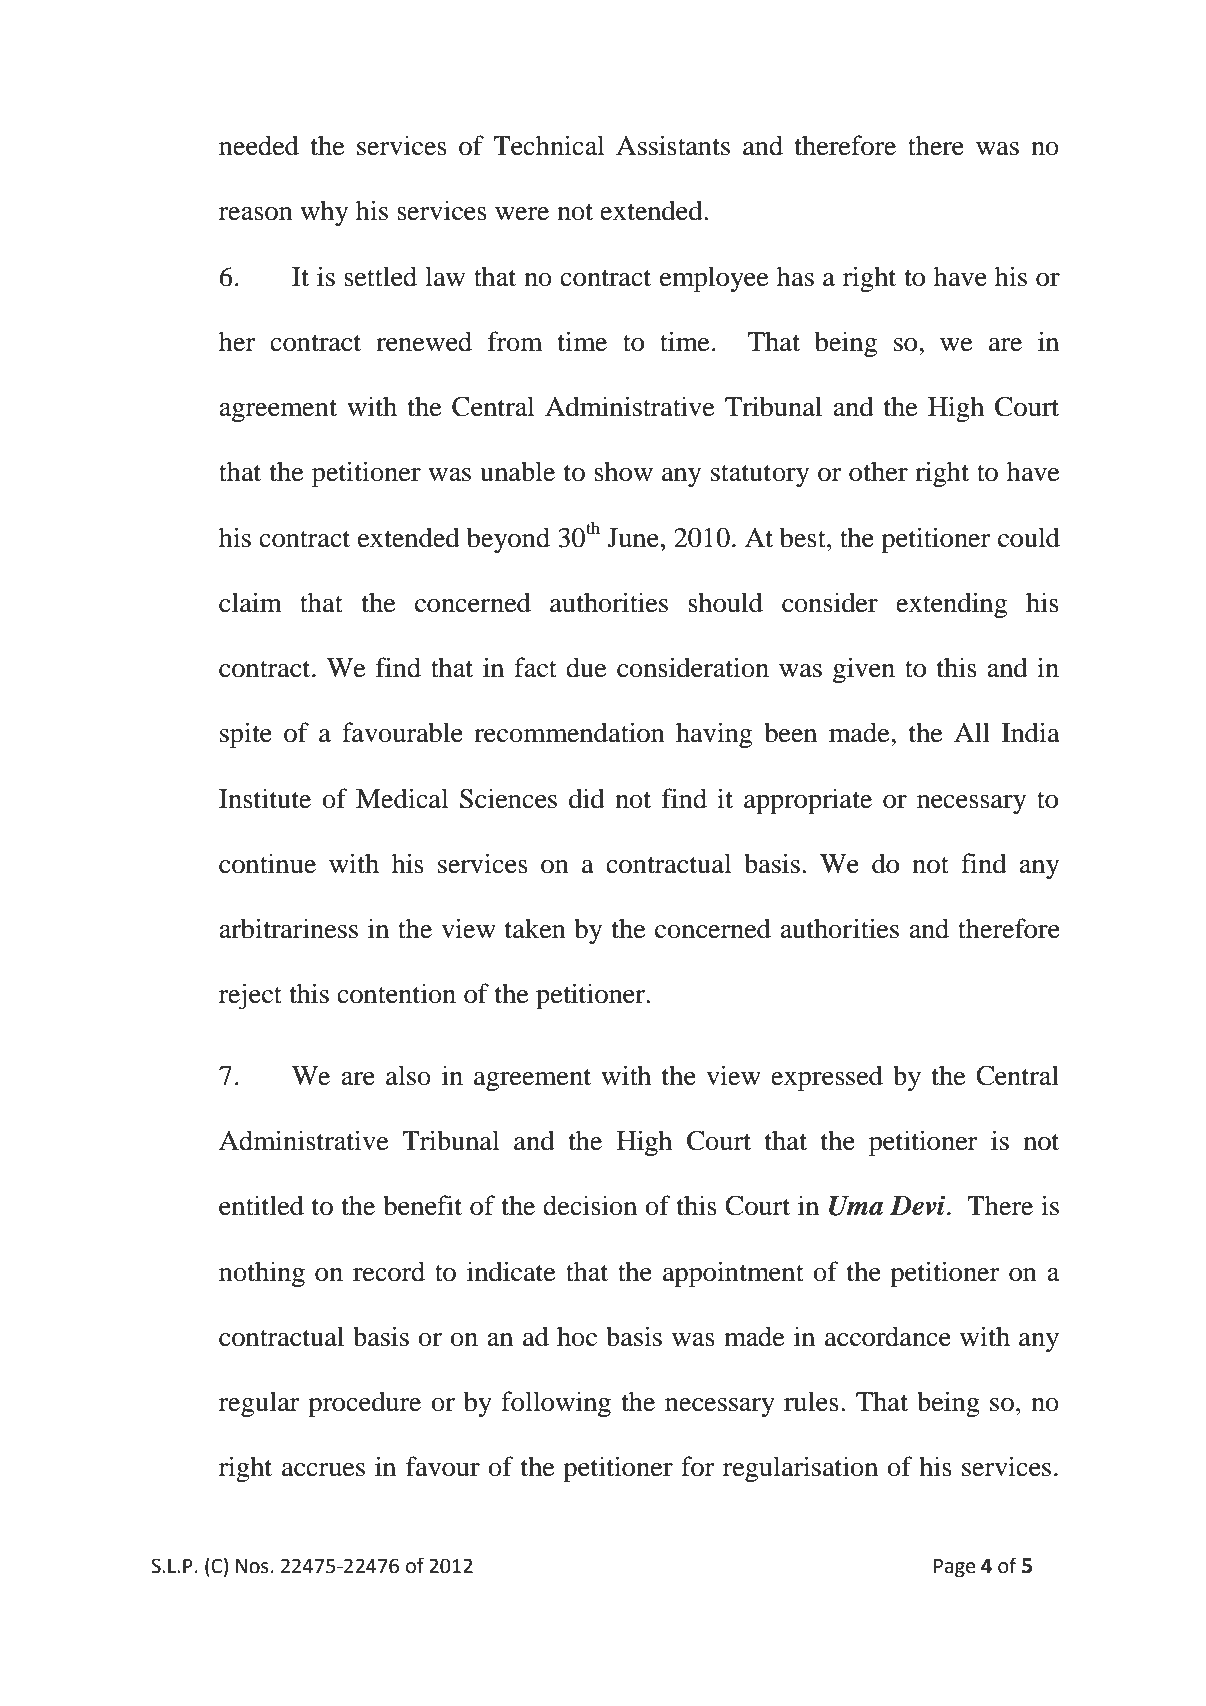 This screenshot has width=1206, height=1706. I want to click on Devi, so click(917, 1205).
